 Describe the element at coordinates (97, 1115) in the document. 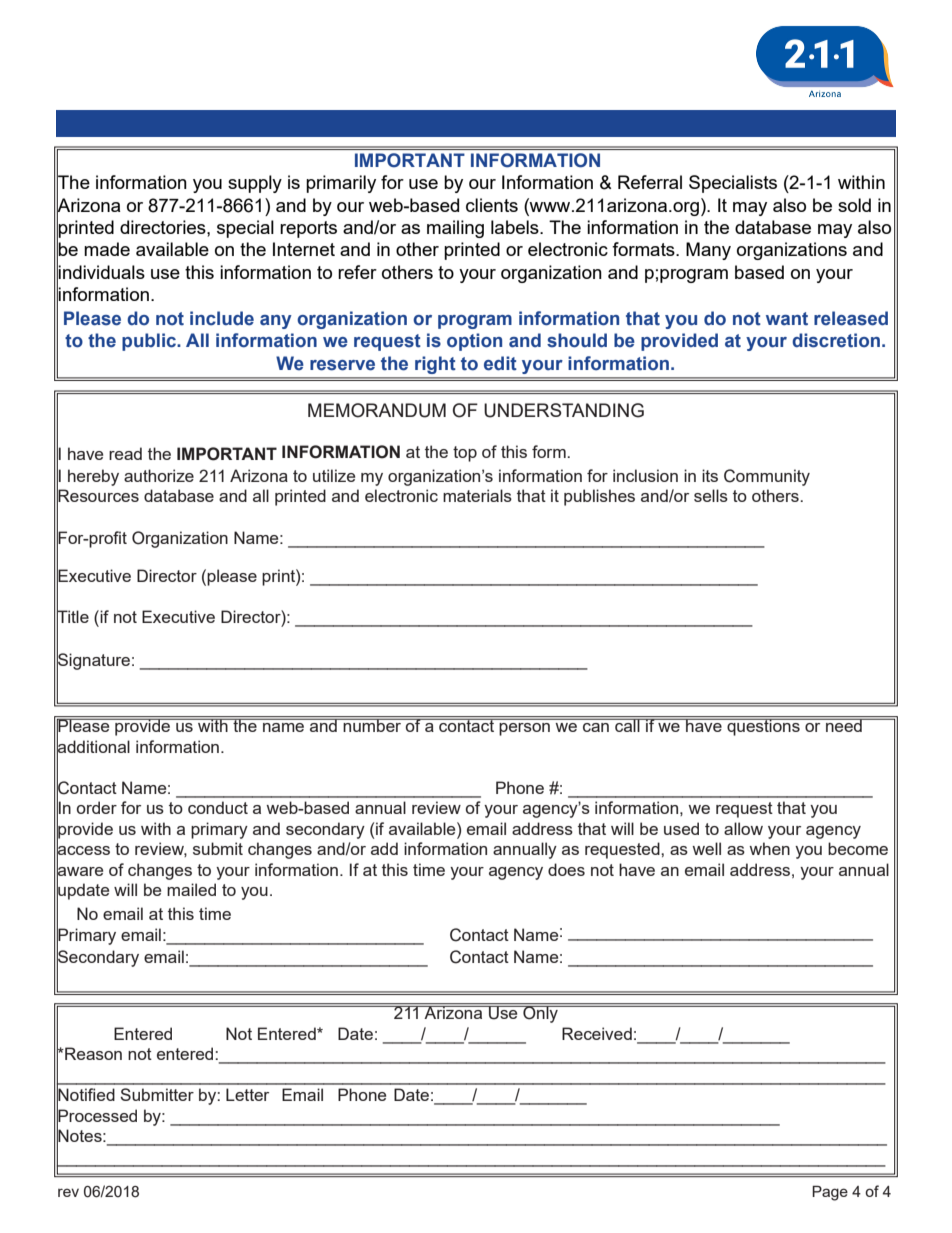

I see `Processed` at that location.
